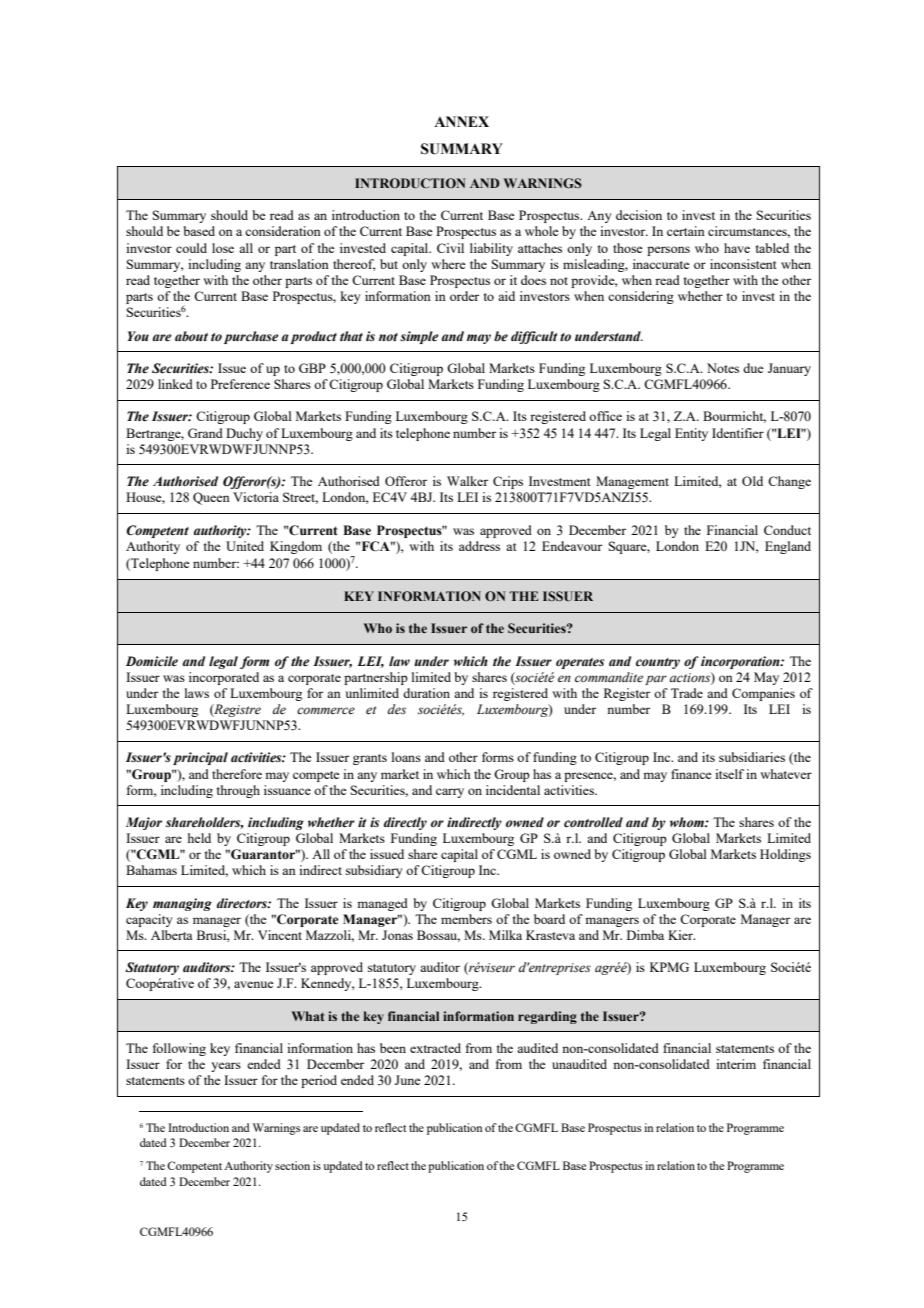  Describe the element at coordinates (686, 231) in the screenshot. I see `certain` at that location.
